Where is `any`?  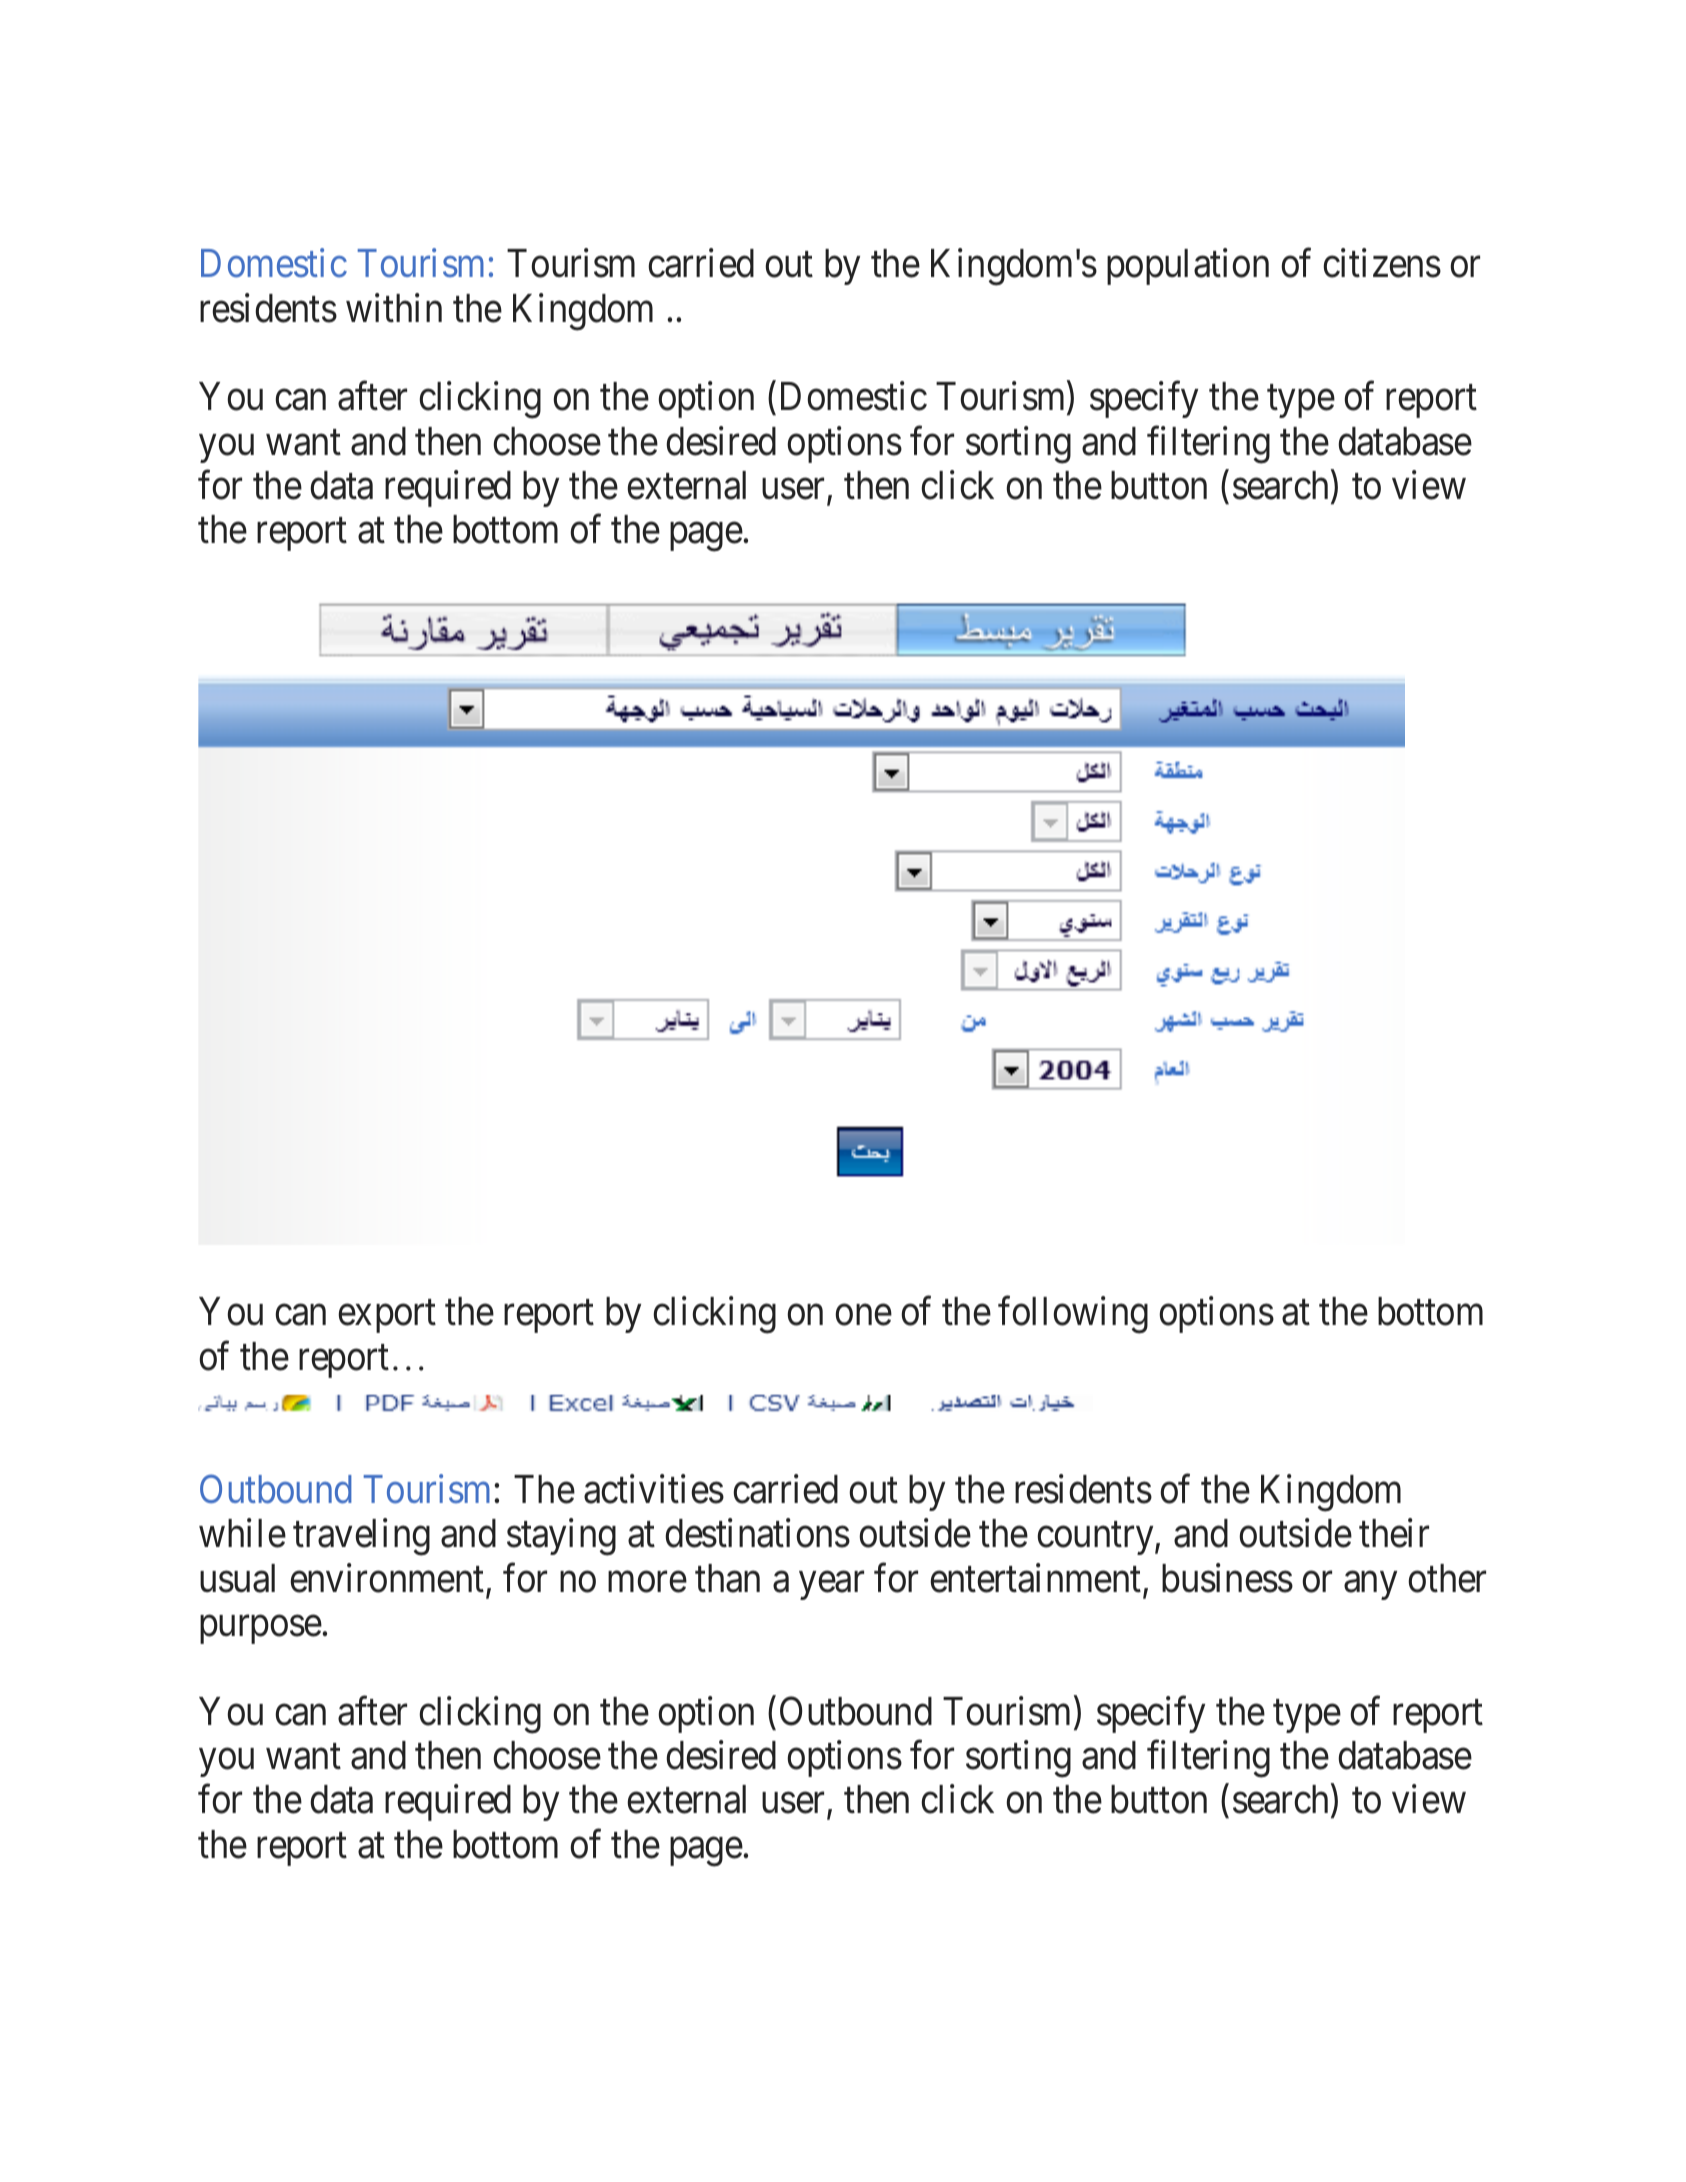 any is located at coordinates (1370, 1586).
